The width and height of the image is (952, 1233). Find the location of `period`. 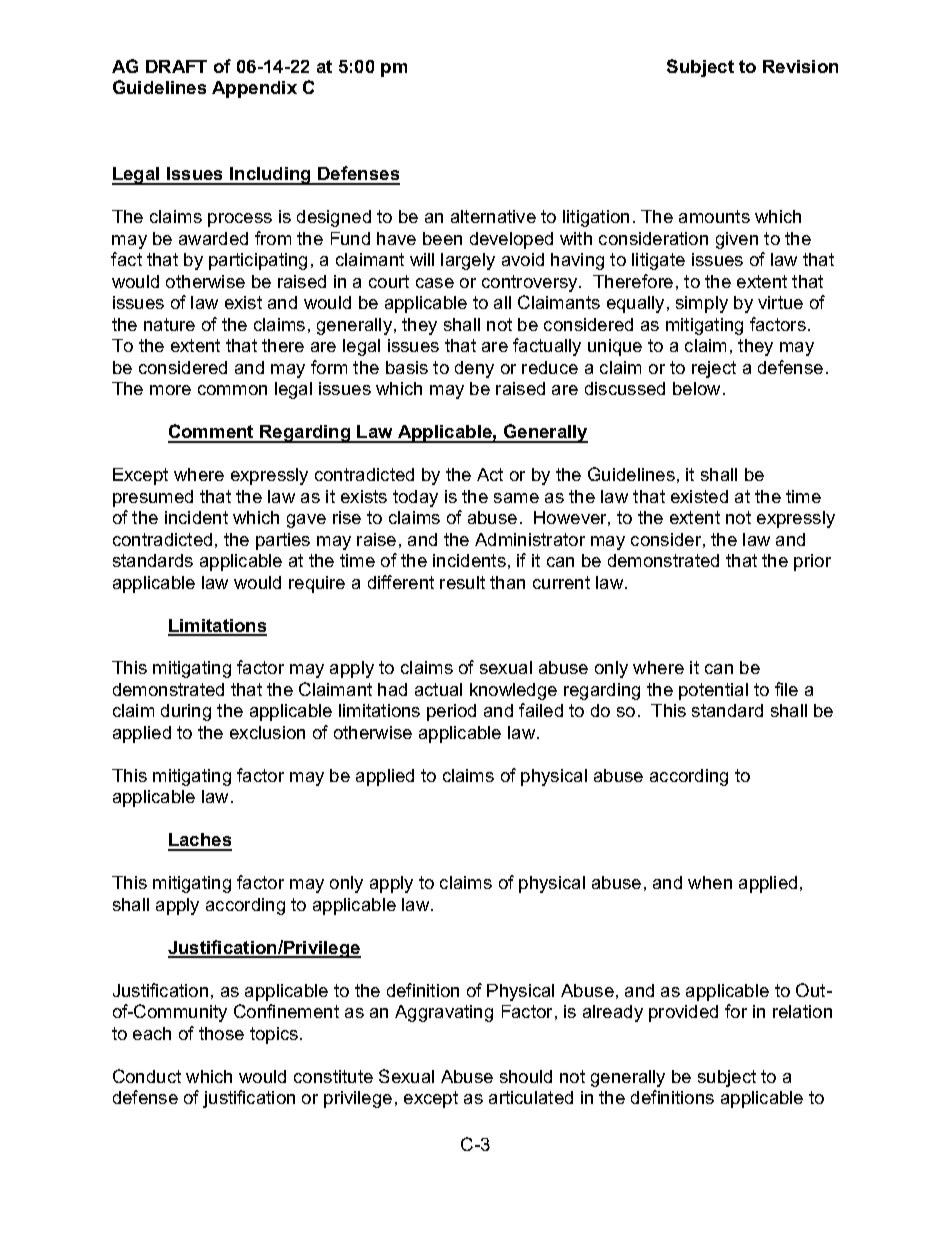

period is located at coordinates (451, 712).
